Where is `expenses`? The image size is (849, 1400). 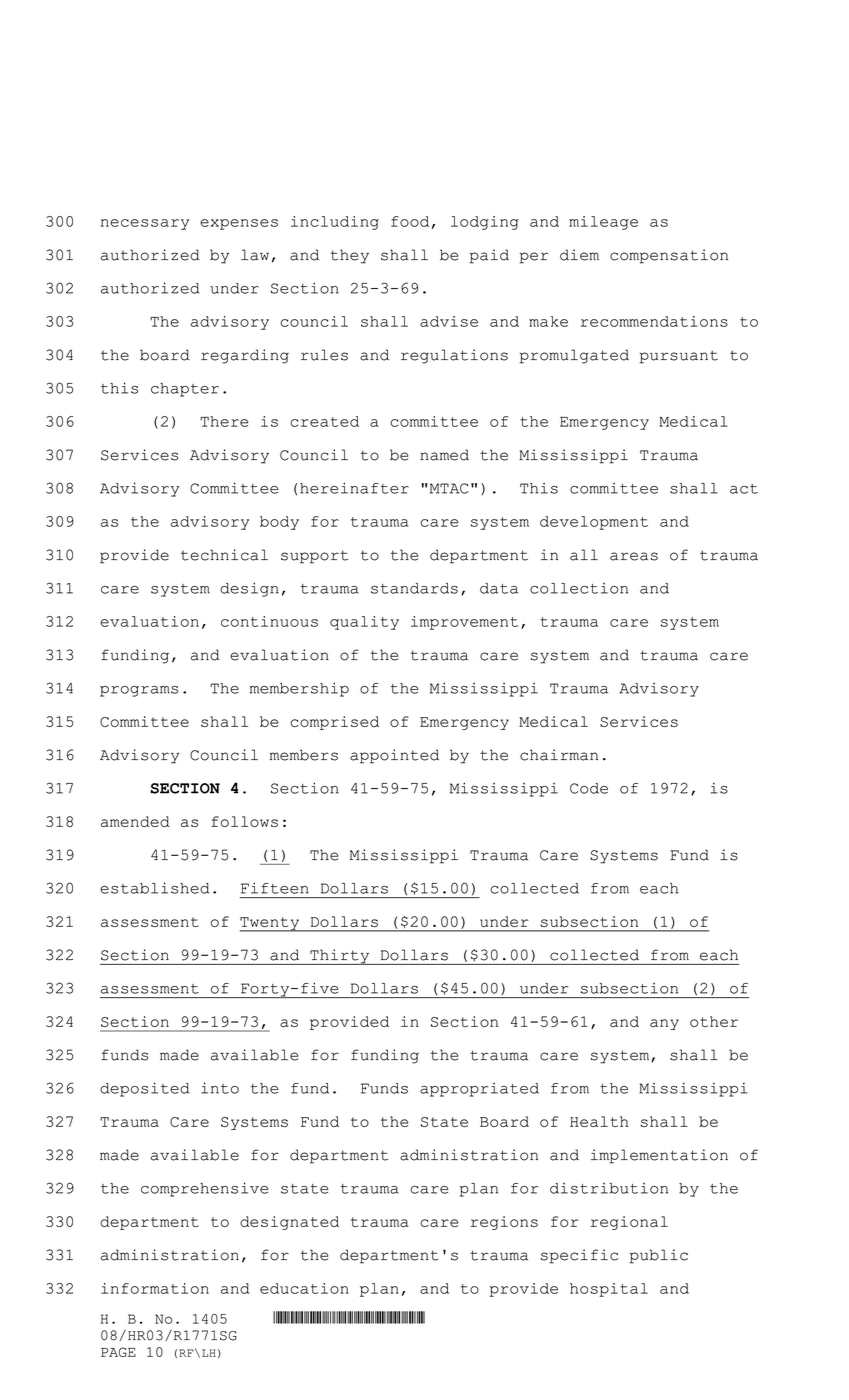 expenses is located at coordinates (239, 224).
